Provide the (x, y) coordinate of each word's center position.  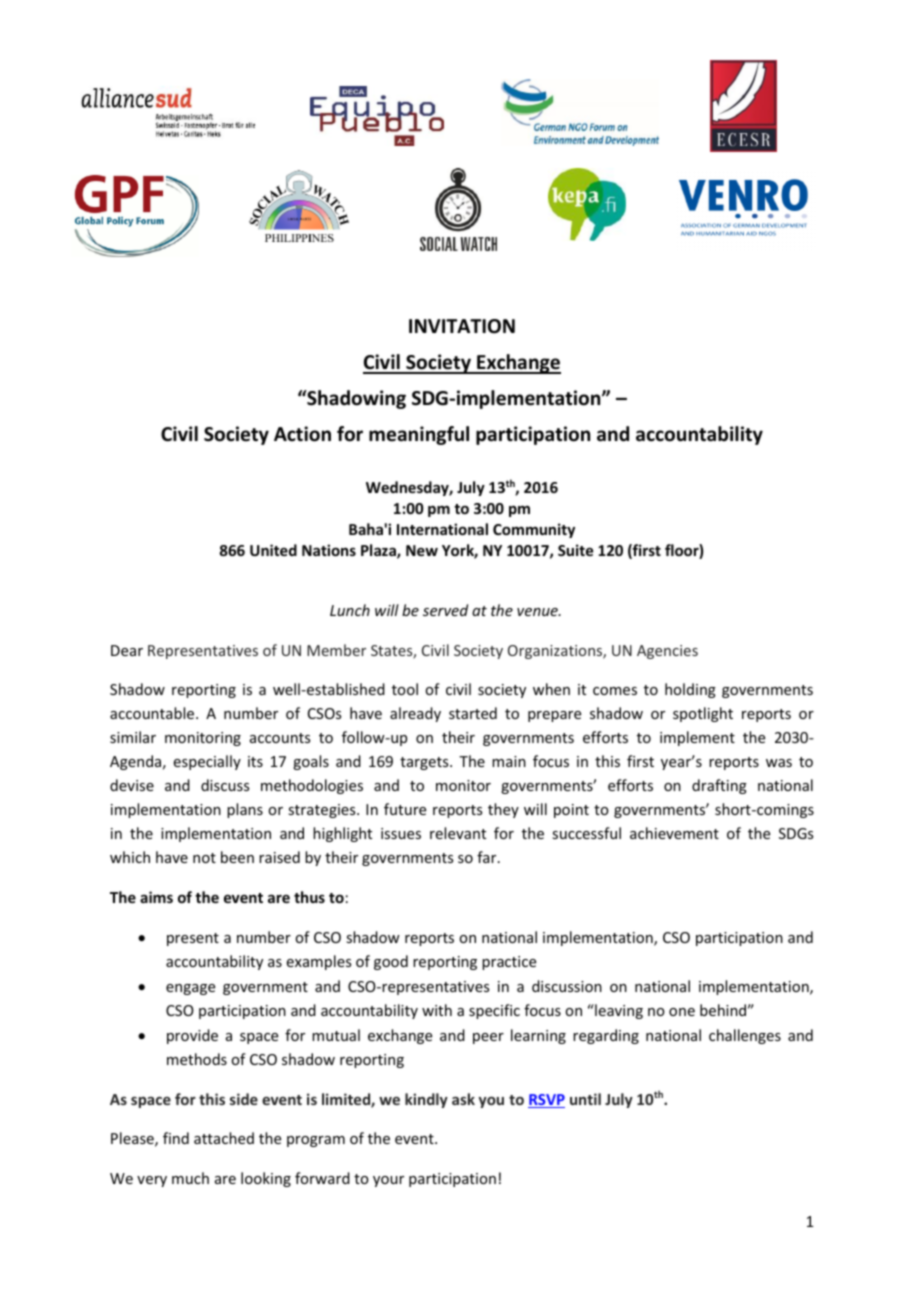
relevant (458, 833)
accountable (153, 713)
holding (690, 690)
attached (224, 1138)
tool (405, 689)
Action (302, 434)
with (437, 1010)
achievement (674, 833)
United (273, 550)
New (422, 550)
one (682, 1012)
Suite (575, 550)
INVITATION (462, 326)
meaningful (419, 435)
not (204, 858)
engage (190, 989)
